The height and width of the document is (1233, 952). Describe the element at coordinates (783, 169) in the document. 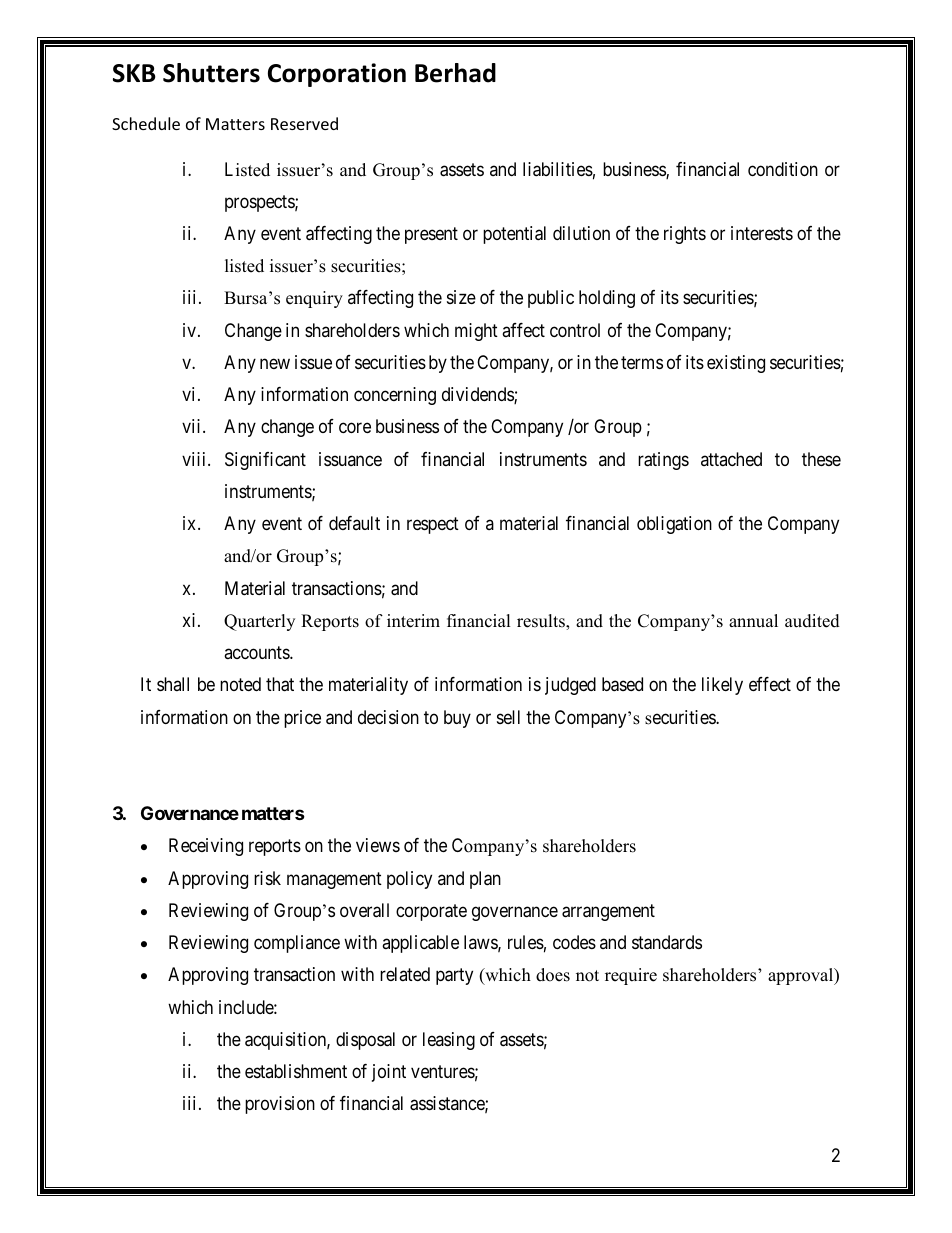

I see `condition` at that location.
